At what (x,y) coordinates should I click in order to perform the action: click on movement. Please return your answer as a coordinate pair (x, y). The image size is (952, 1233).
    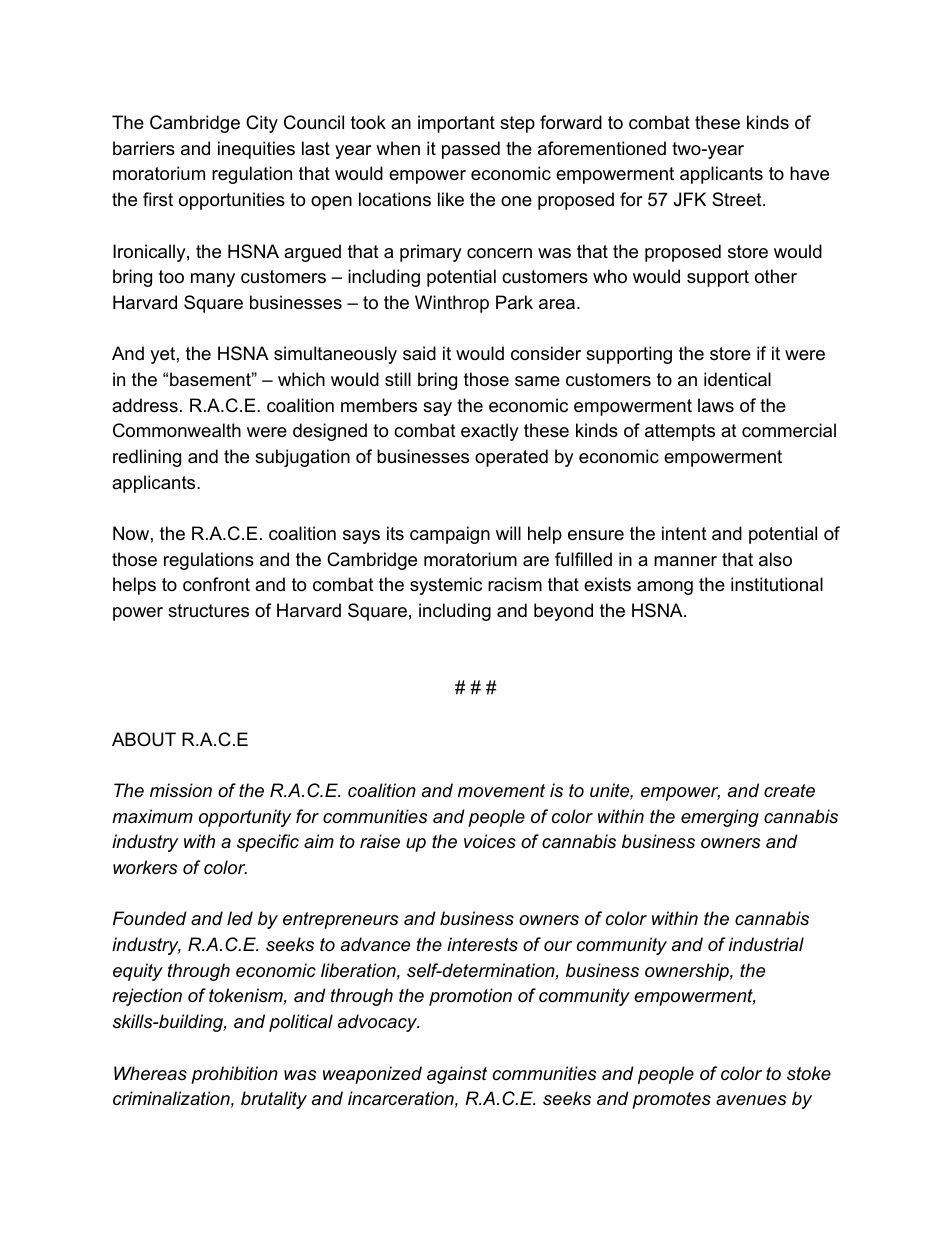
    Looking at the image, I should click on (501, 791).
